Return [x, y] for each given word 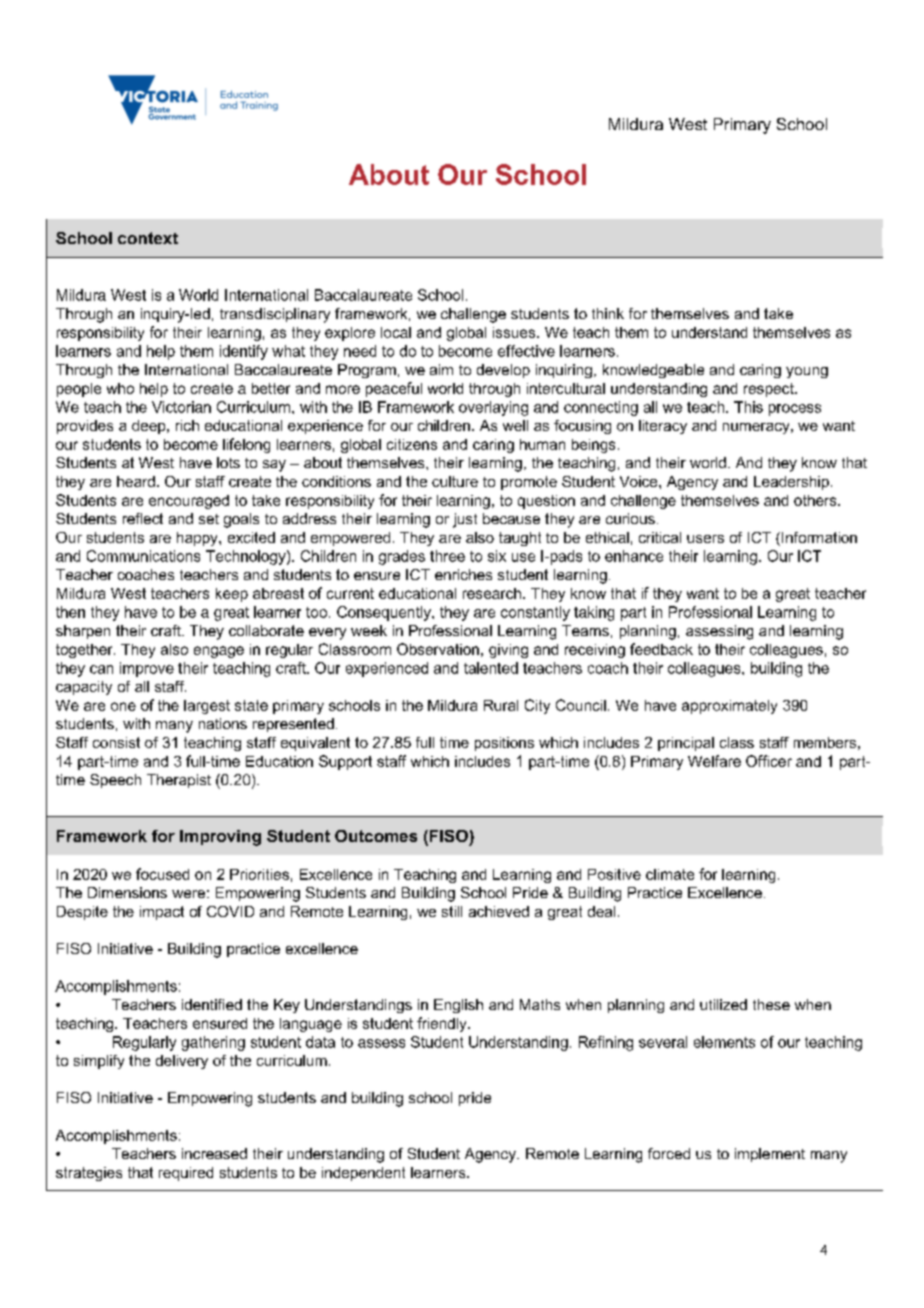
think [608, 313]
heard [136, 481]
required [186, 1174]
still [452, 911]
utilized [723, 1004]
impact [162, 913]
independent [363, 1174]
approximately [729, 707]
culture [455, 481]
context [148, 238]
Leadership [791, 483]
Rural [501, 705]
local [396, 332]
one [123, 706]
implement [770, 1155]
